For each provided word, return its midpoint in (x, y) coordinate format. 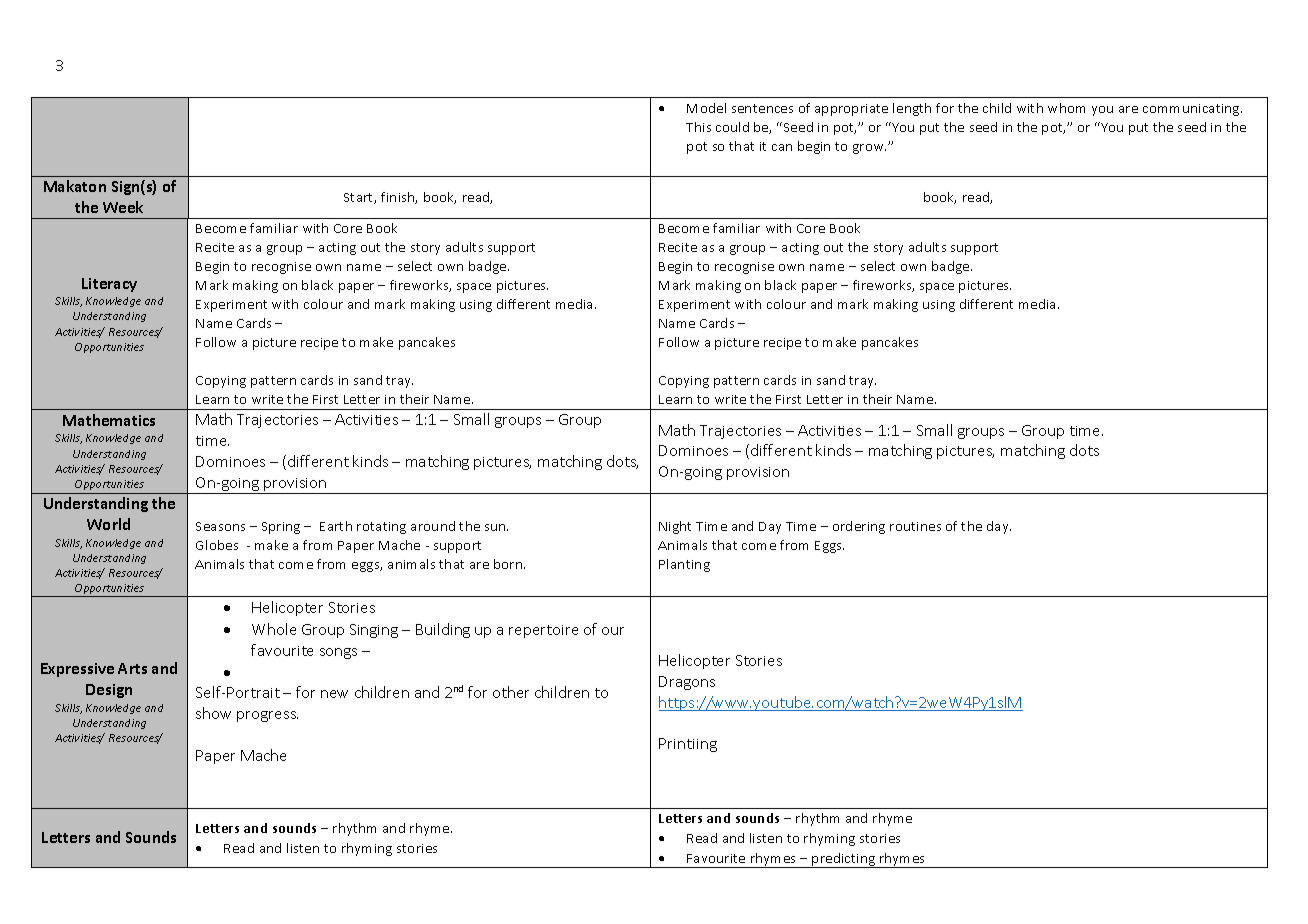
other (511, 692)
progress (267, 716)
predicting (844, 860)
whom (1066, 108)
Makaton (75, 186)
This (698, 127)
